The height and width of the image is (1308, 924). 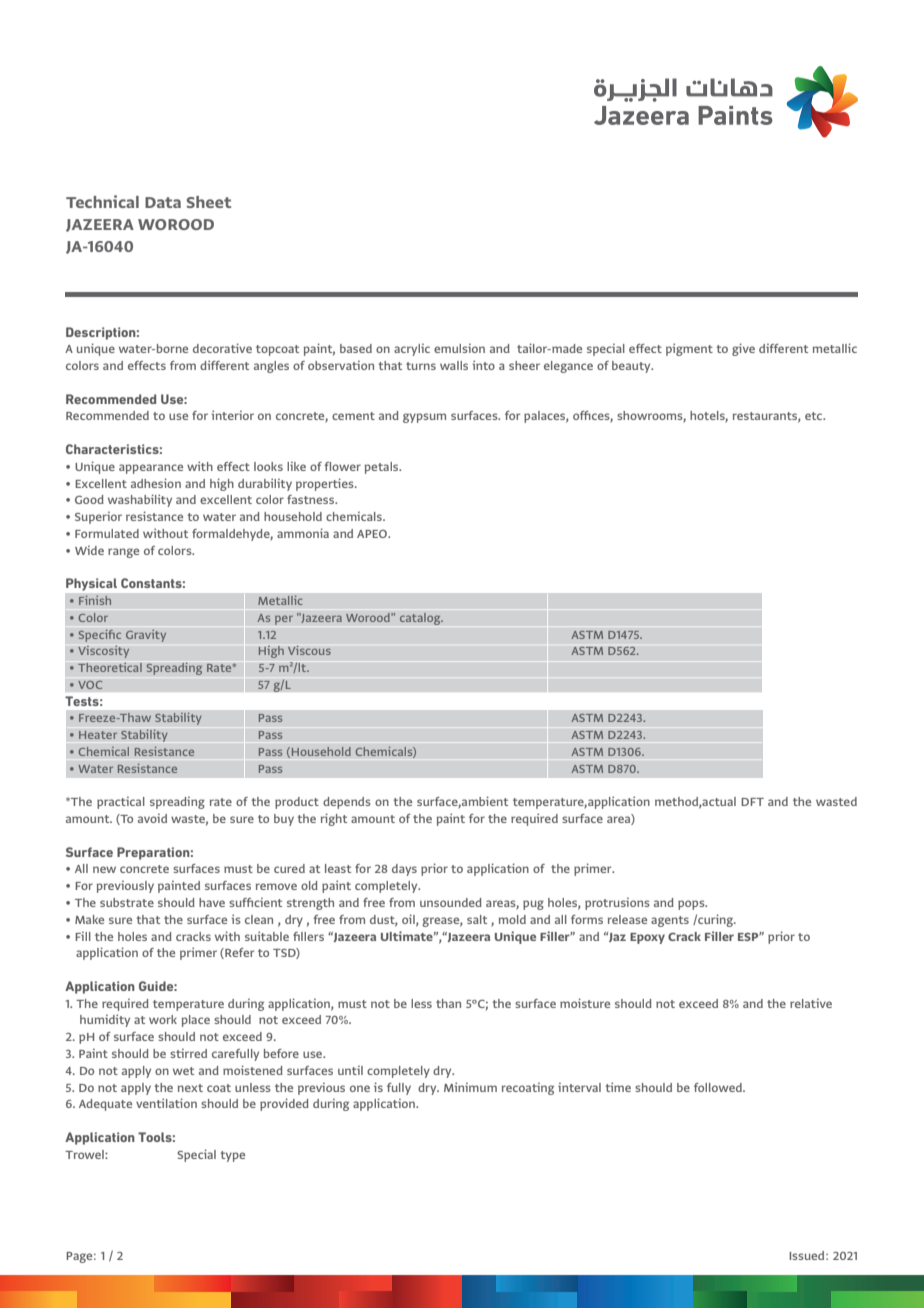 What do you see at coordinates (808, 1255) in the image?
I see `Issued` at bounding box center [808, 1255].
